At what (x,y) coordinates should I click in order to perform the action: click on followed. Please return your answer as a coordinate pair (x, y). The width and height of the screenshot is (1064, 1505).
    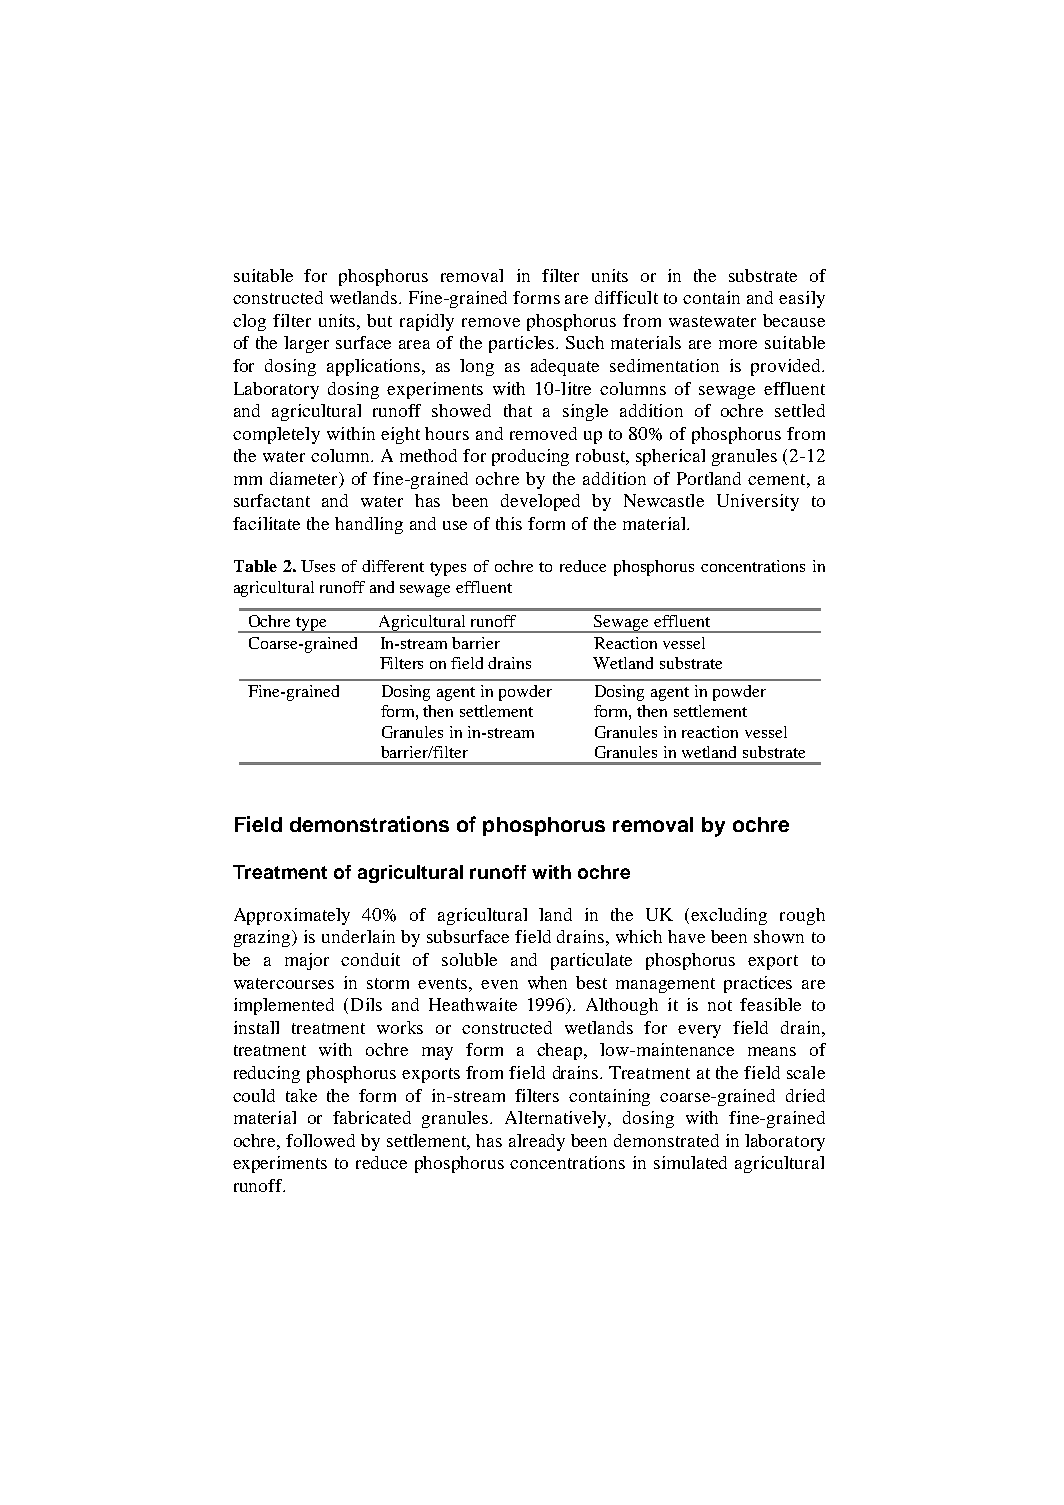
    Looking at the image, I should click on (320, 1140).
